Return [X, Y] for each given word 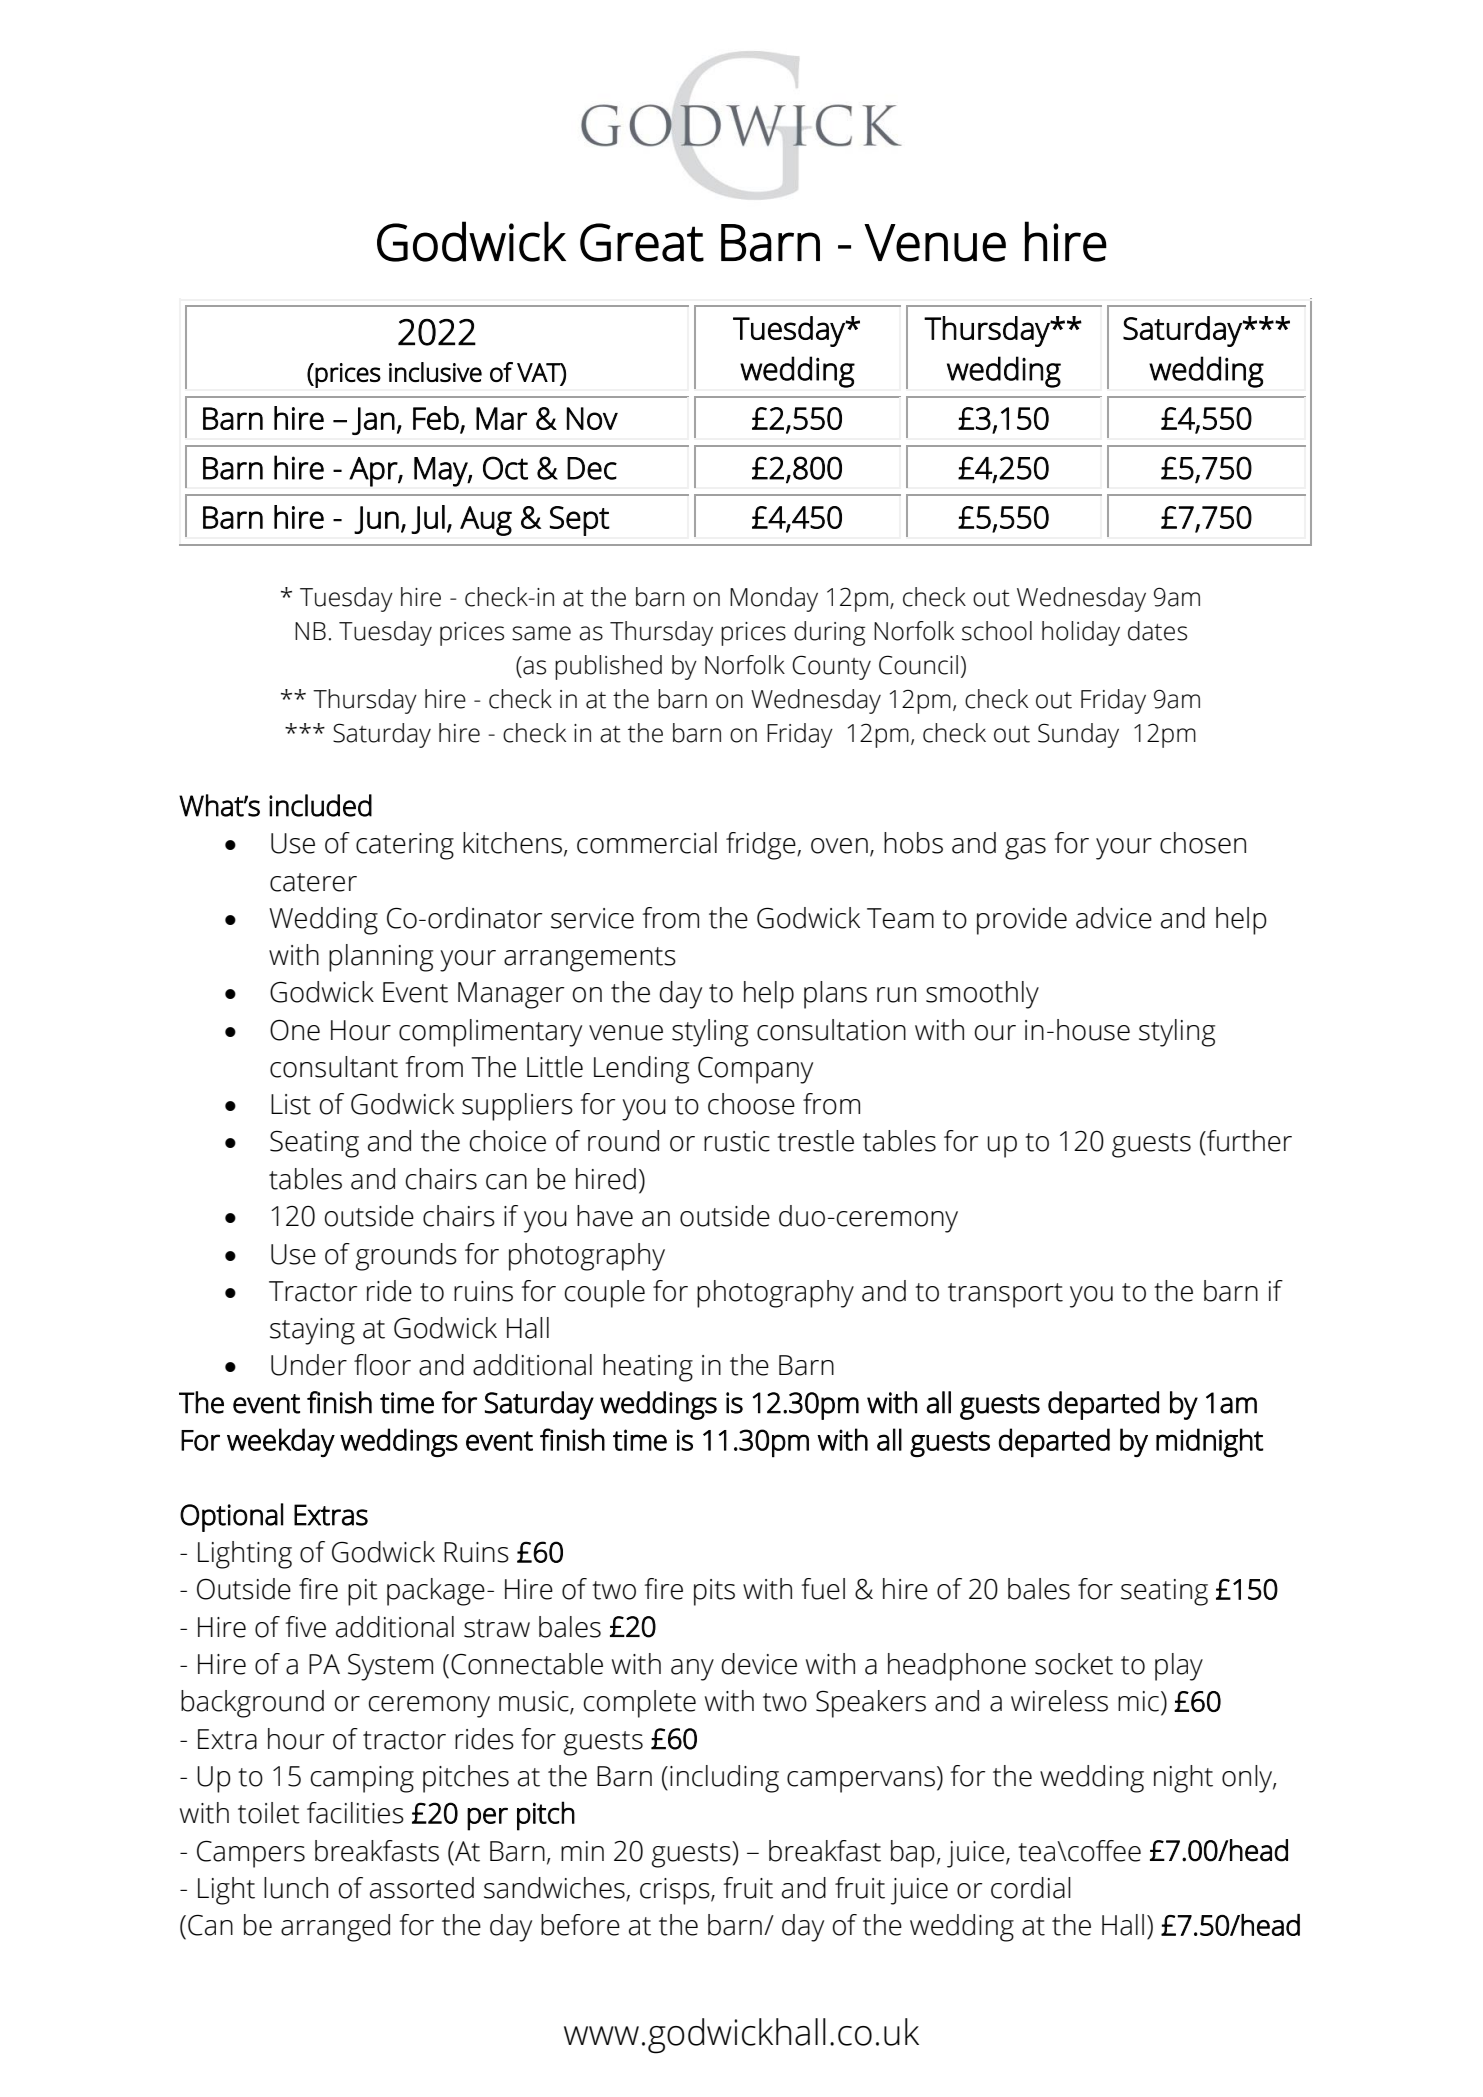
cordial [1031, 1888]
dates [1157, 631]
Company [755, 1070]
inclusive [435, 372]
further [1248, 1141]
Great [642, 242]
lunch [296, 1888]
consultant [334, 1067]
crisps [676, 1891]
